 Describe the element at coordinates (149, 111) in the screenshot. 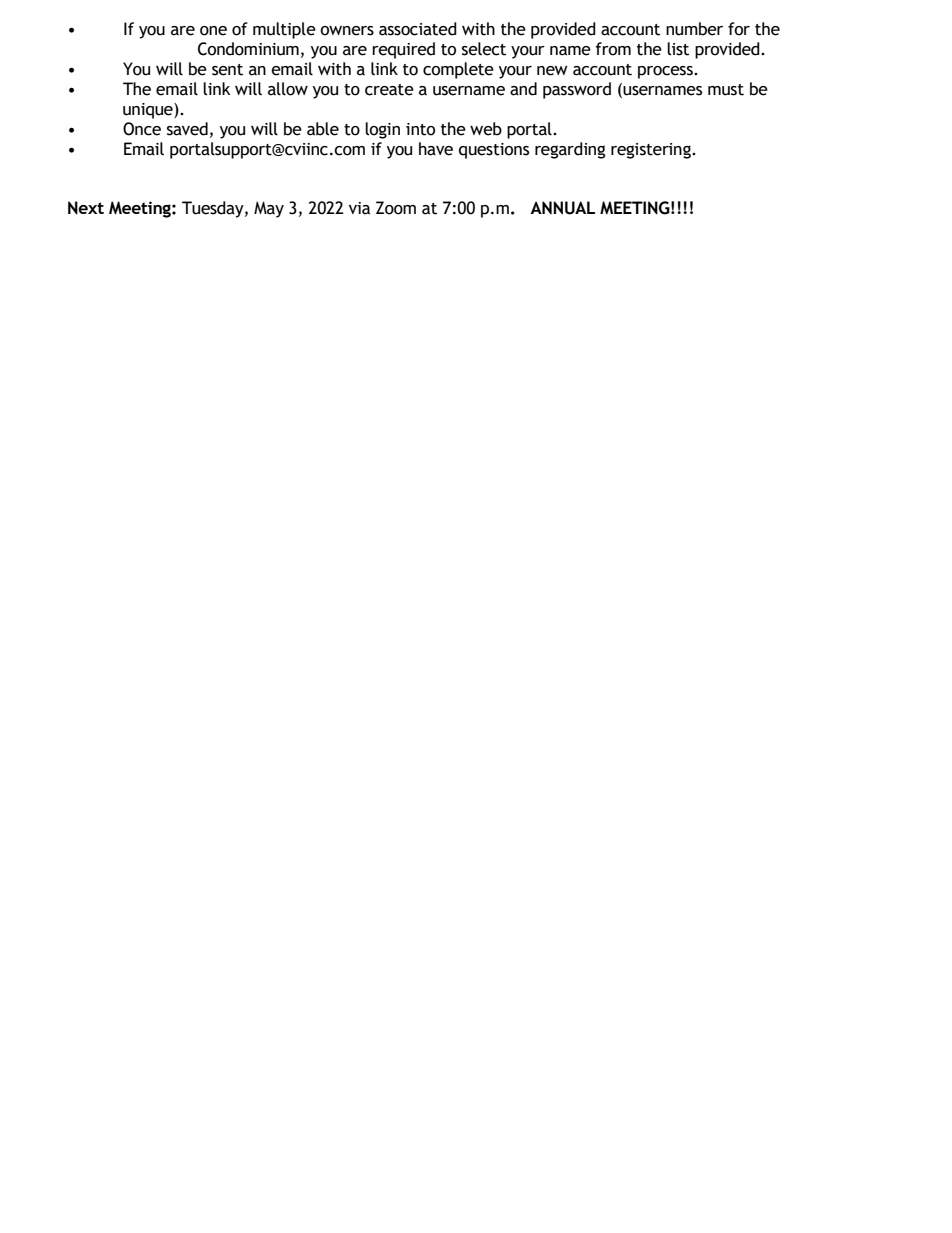

I see `unique` at that location.
